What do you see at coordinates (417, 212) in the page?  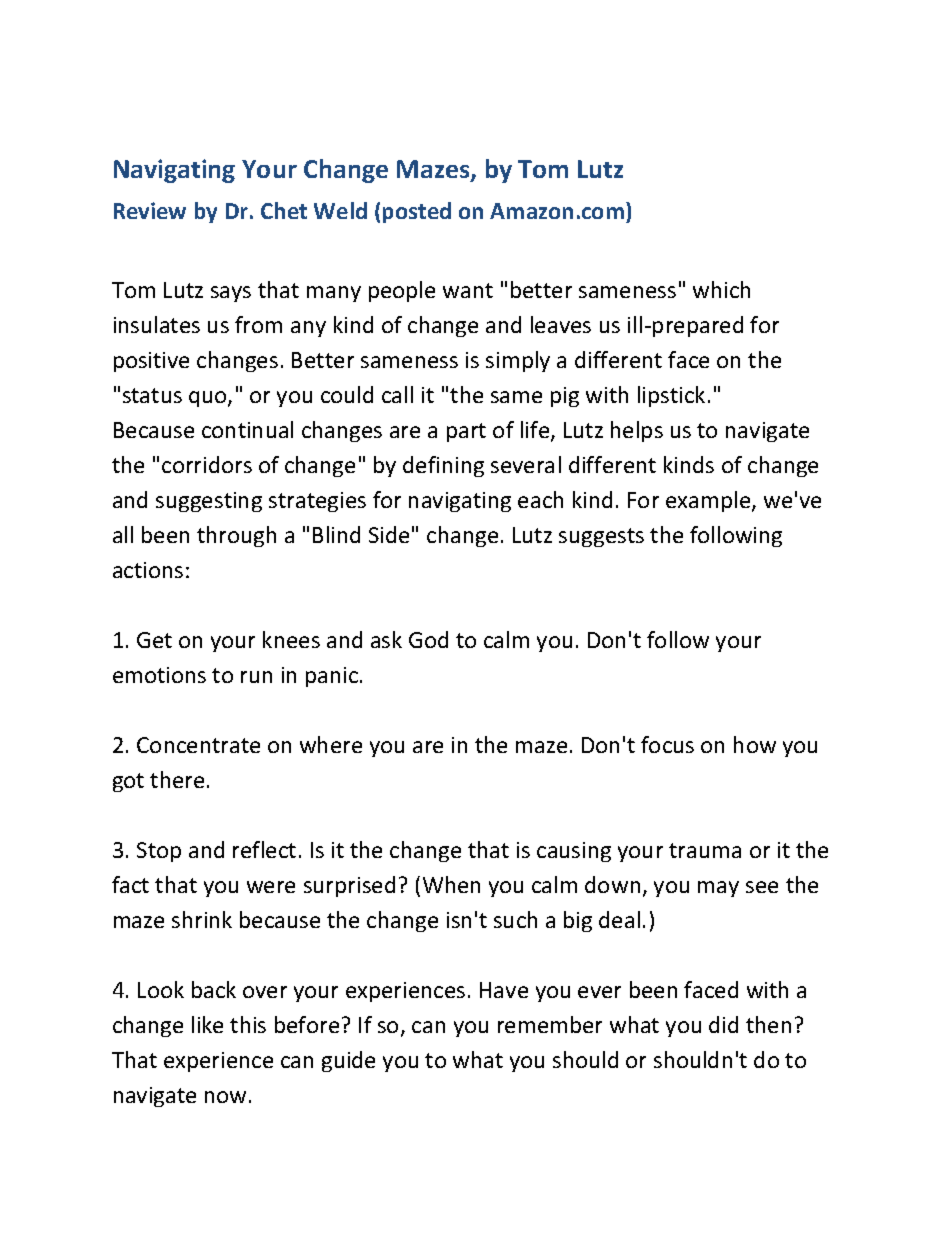 I see `posted` at bounding box center [417, 212].
